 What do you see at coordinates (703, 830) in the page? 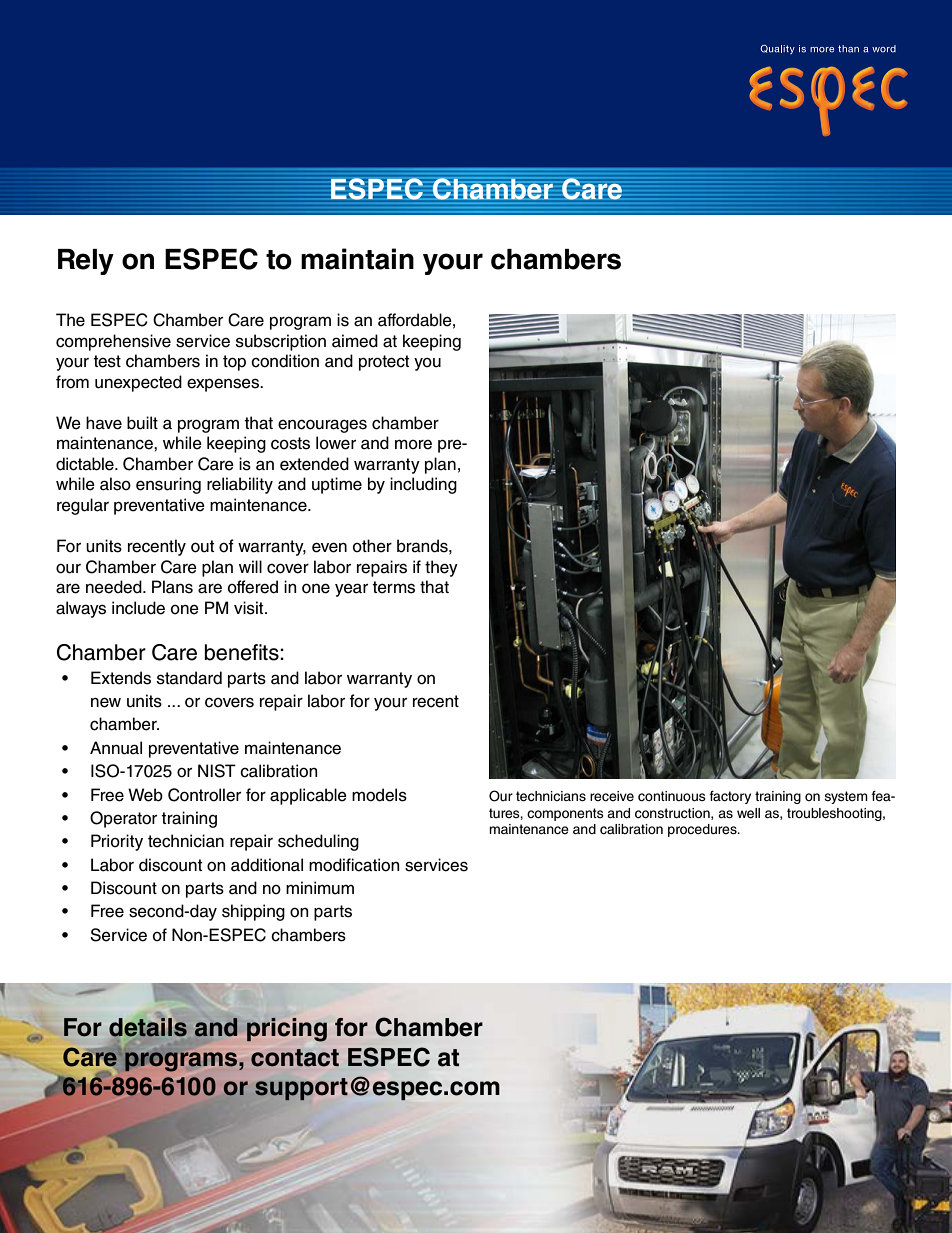
I see `procedures` at bounding box center [703, 830].
